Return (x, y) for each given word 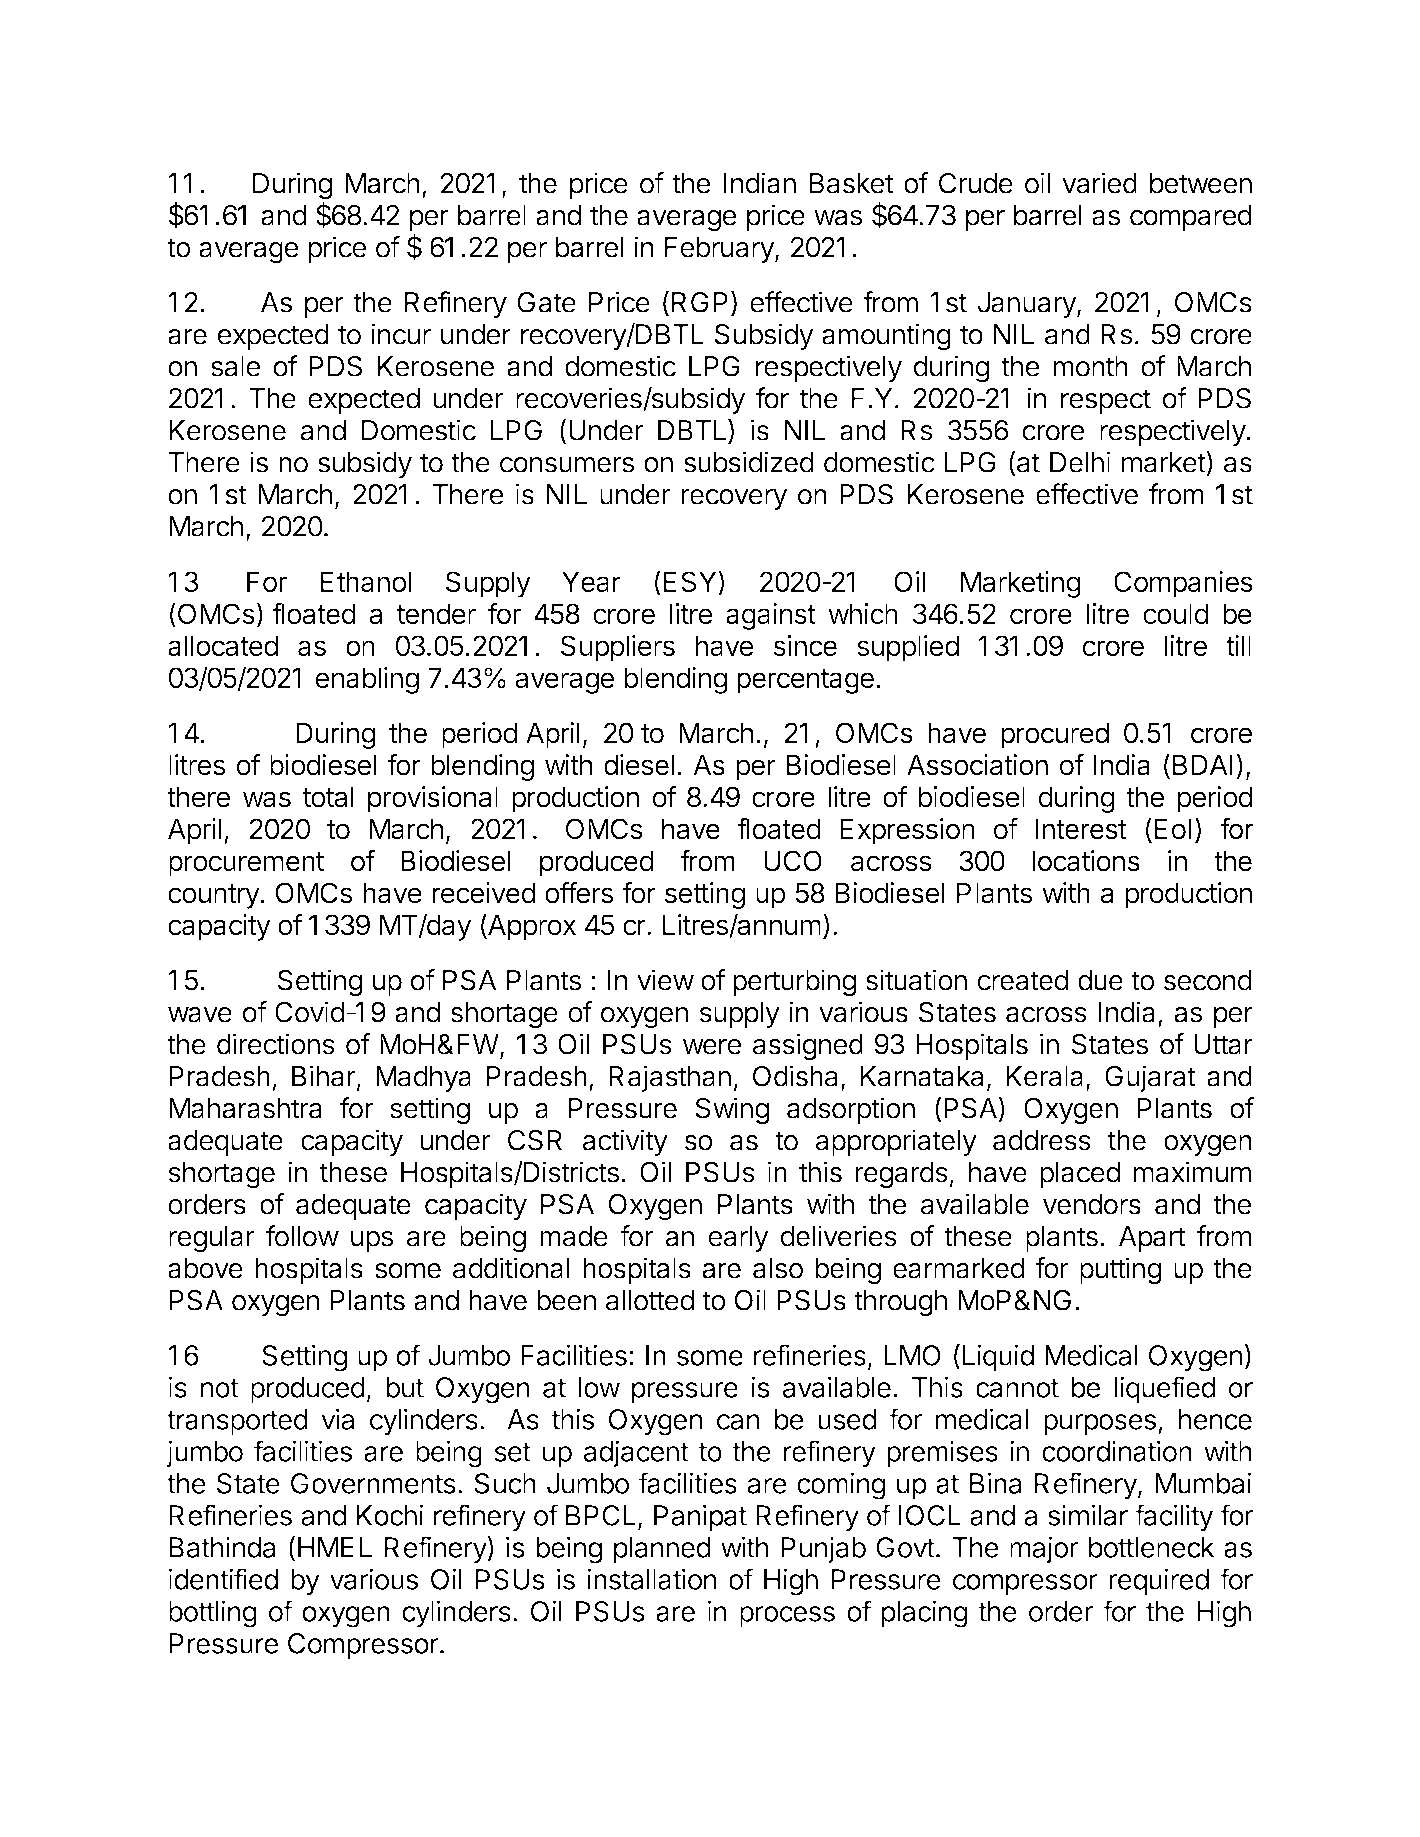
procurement (246, 864)
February (720, 250)
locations (1086, 861)
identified (223, 1579)
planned (662, 1550)
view (665, 980)
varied (1099, 183)
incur (401, 334)
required (1159, 1581)
